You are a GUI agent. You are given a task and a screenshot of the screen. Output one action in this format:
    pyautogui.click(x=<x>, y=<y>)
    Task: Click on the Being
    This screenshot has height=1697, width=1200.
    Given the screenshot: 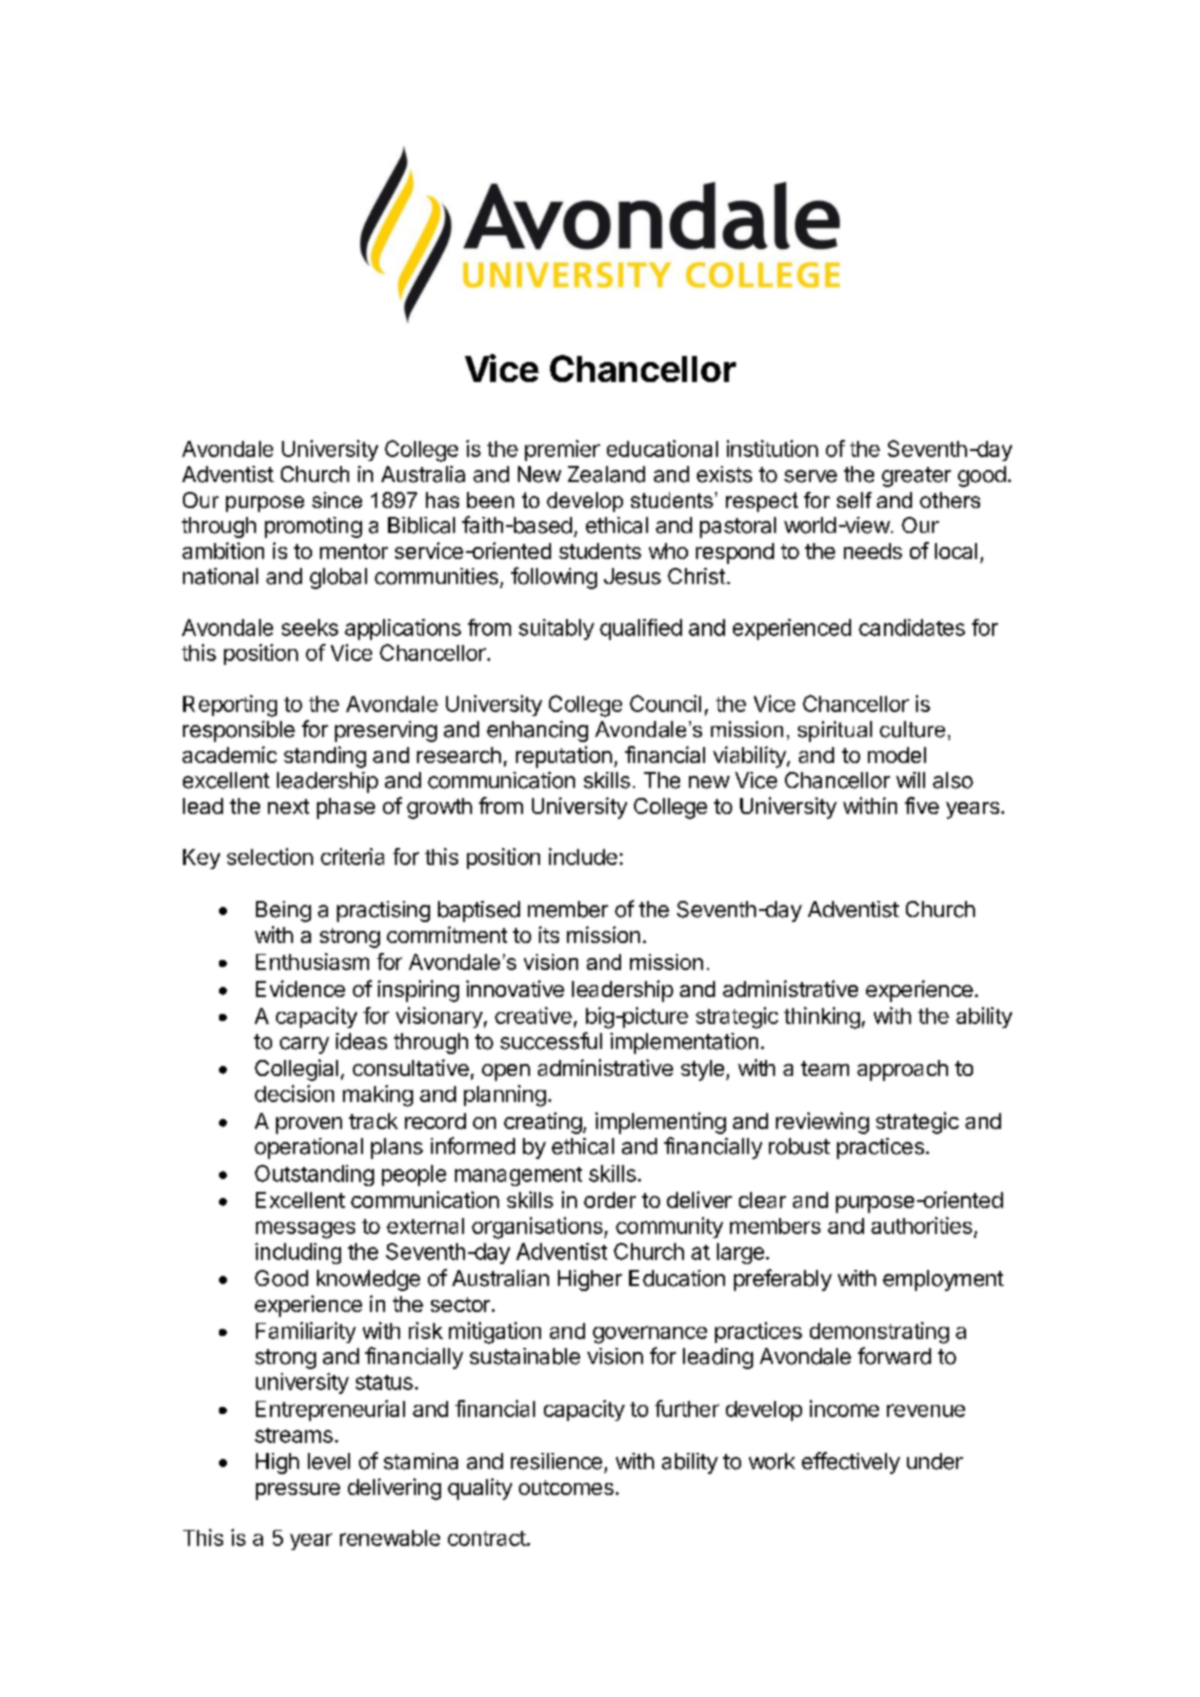 What is the action you would take?
    pyautogui.click(x=283, y=911)
